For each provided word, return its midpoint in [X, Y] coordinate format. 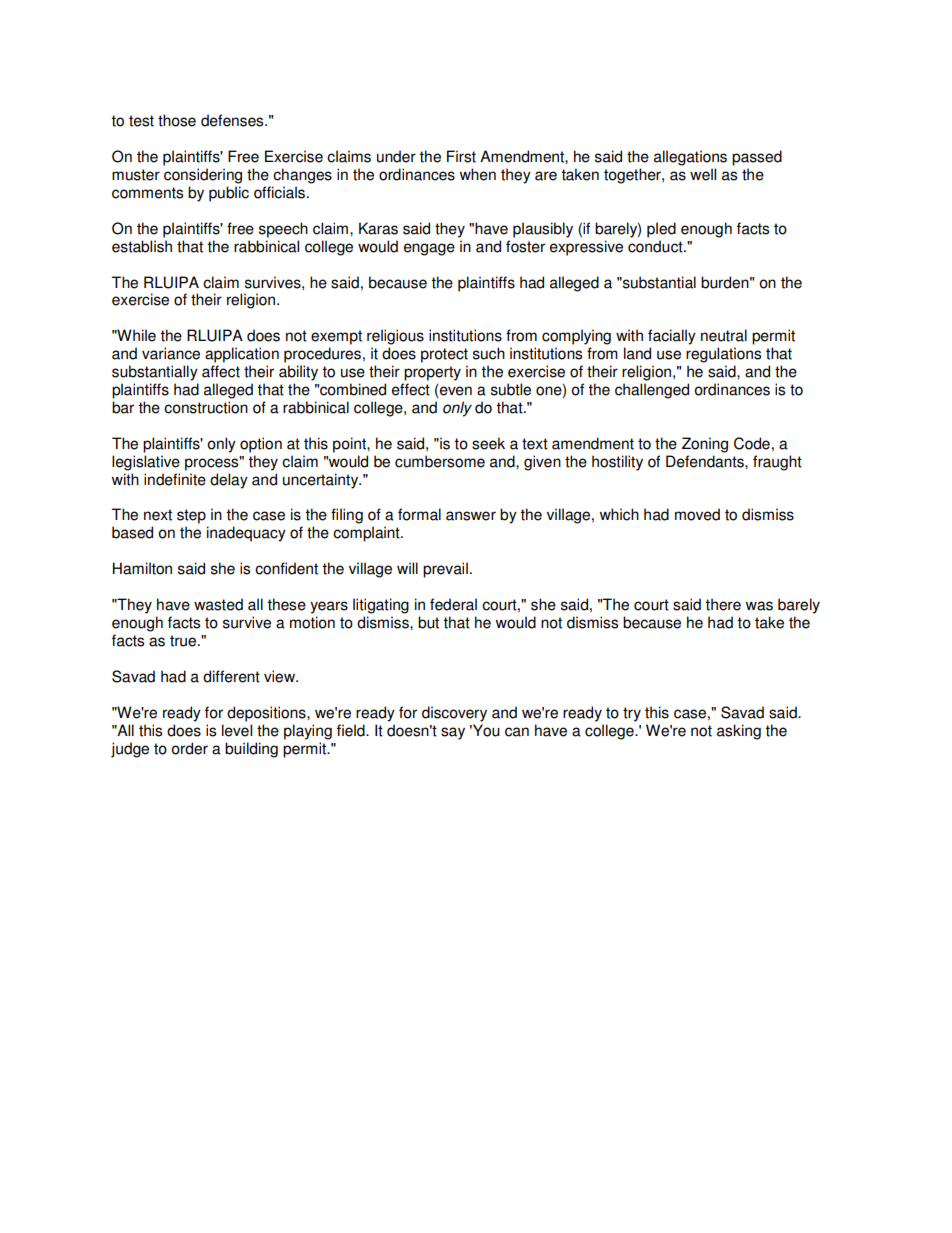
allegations [690, 158]
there [723, 604]
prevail [445, 570]
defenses [233, 120]
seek [488, 443]
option [261, 445]
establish [142, 246]
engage [429, 249]
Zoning [705, 445]
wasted [218, 604]
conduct [656, 246]
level [237, 730]
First [461, 156]
